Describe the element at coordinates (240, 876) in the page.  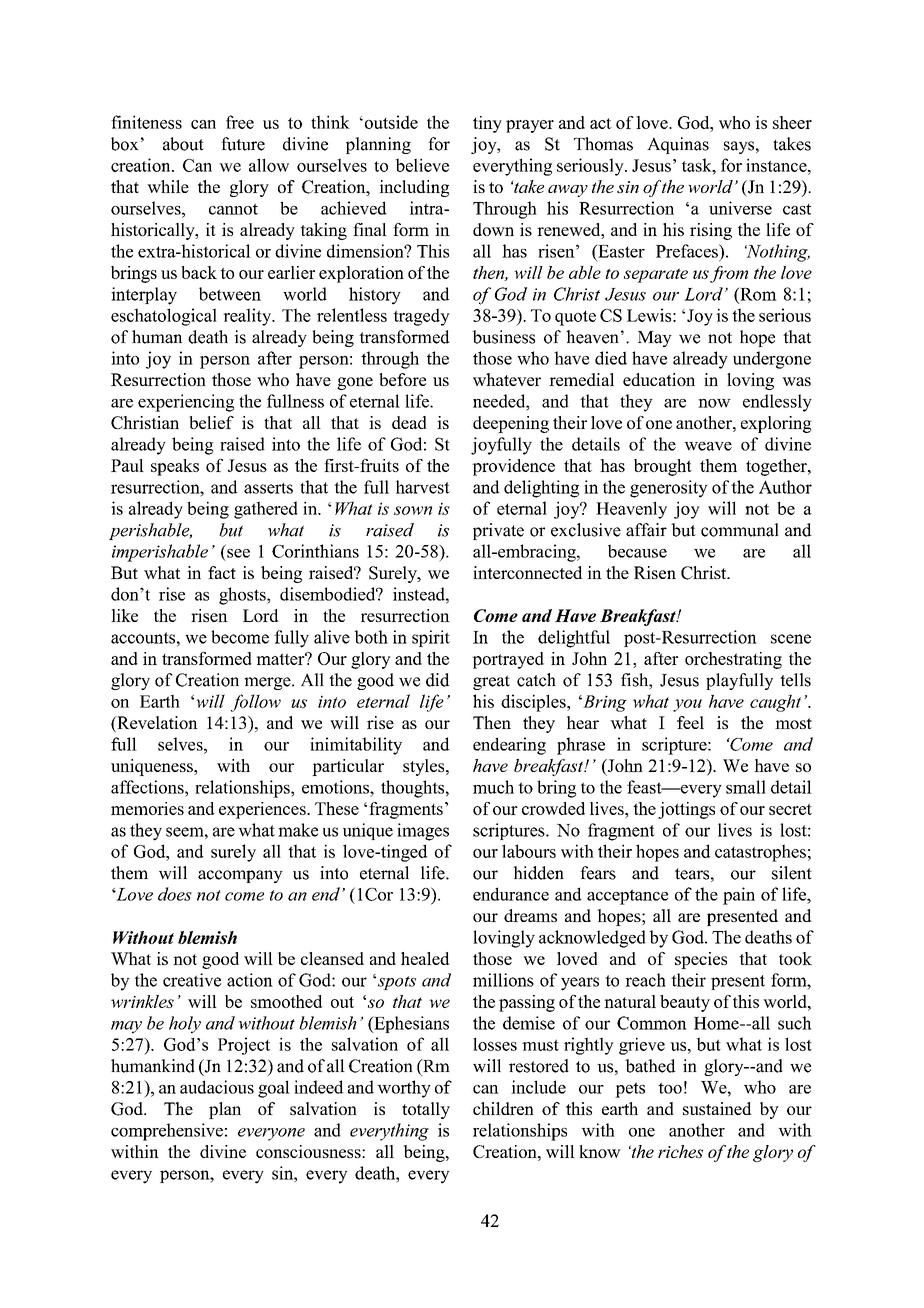
I see `accompany` at that location.
